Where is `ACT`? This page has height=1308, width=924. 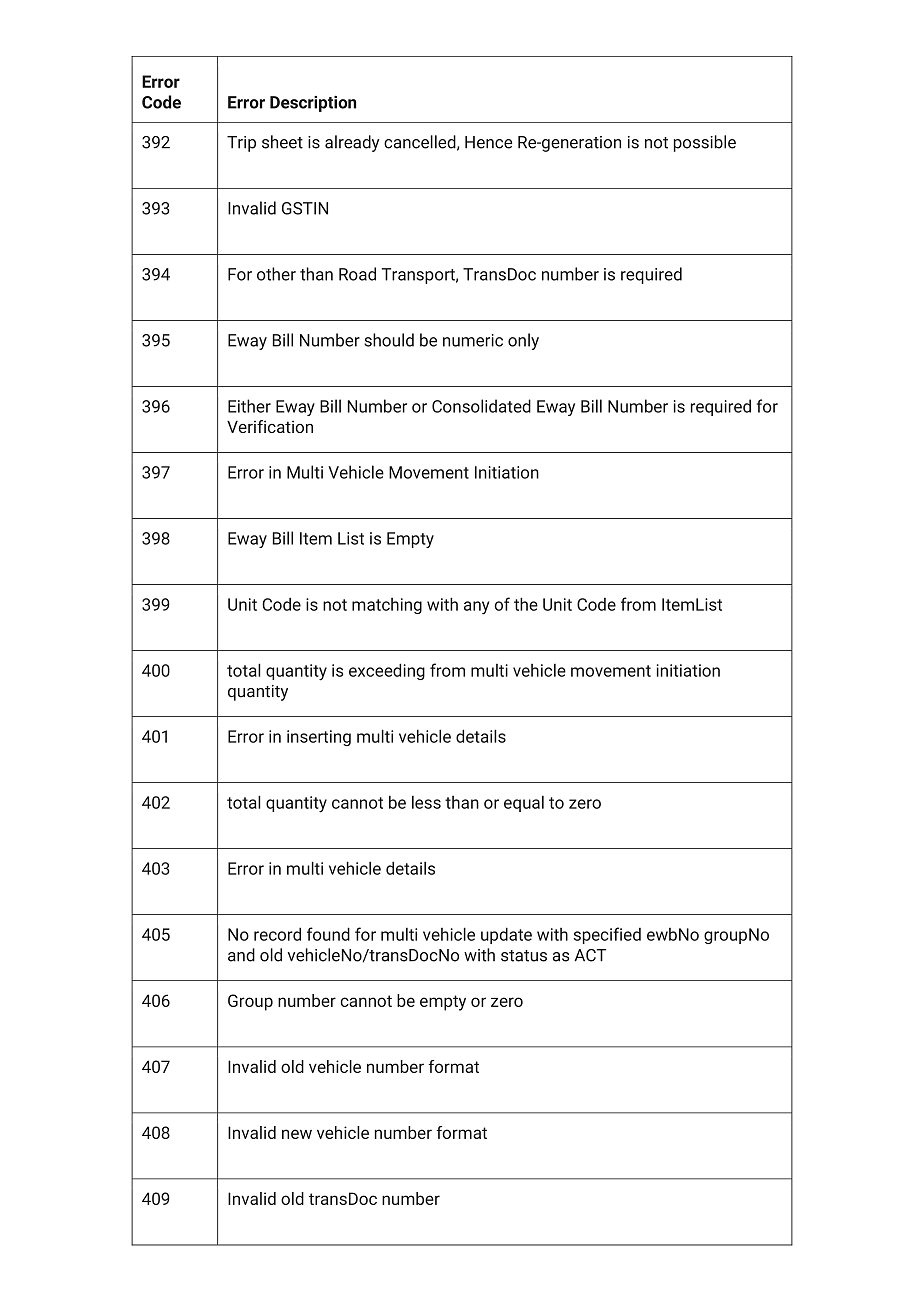 ACT is located at coordinates (590, 955).
